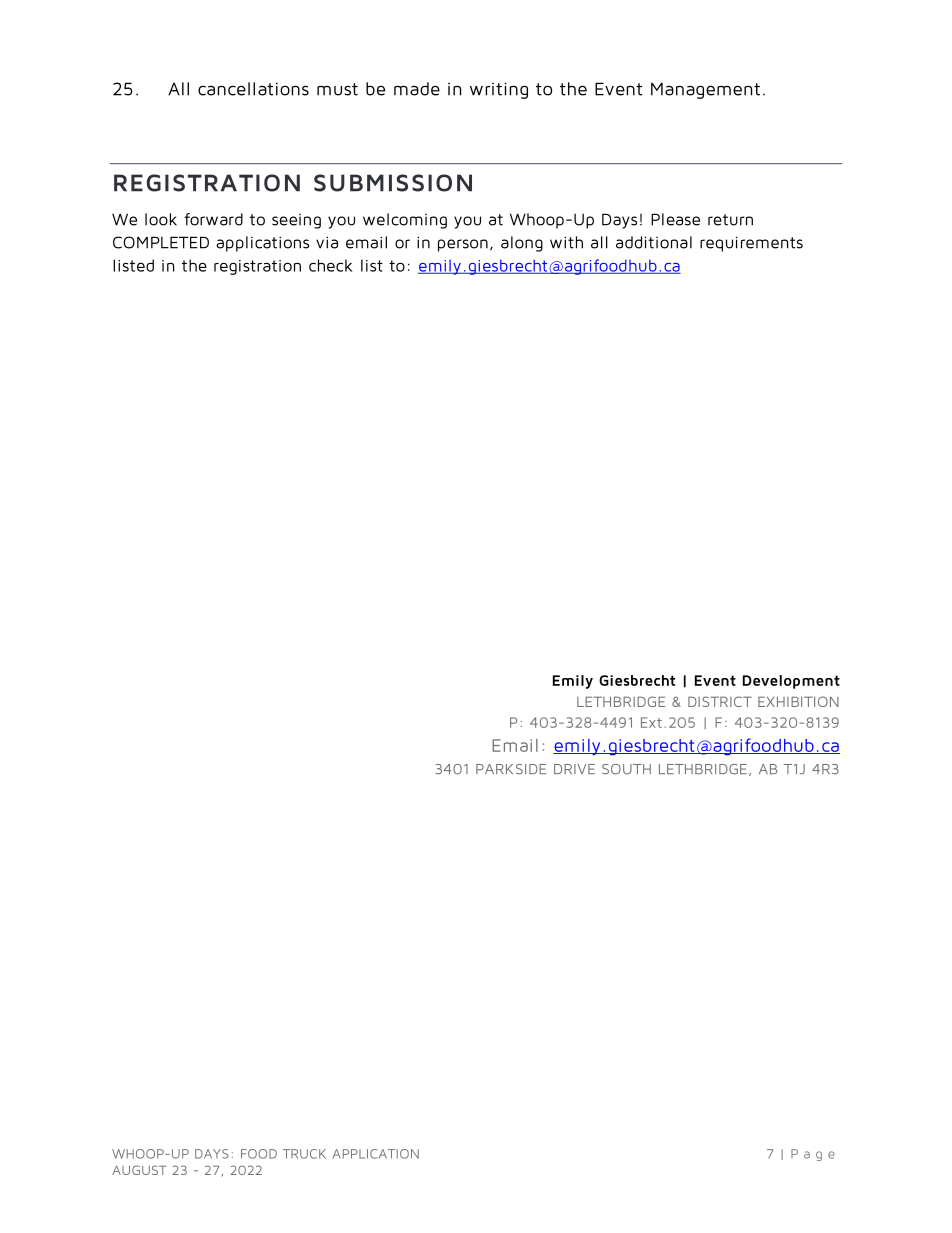 The width and height of the screenshot is (952, 1233). I want to click on TRUCK, so click(304, 1154).
